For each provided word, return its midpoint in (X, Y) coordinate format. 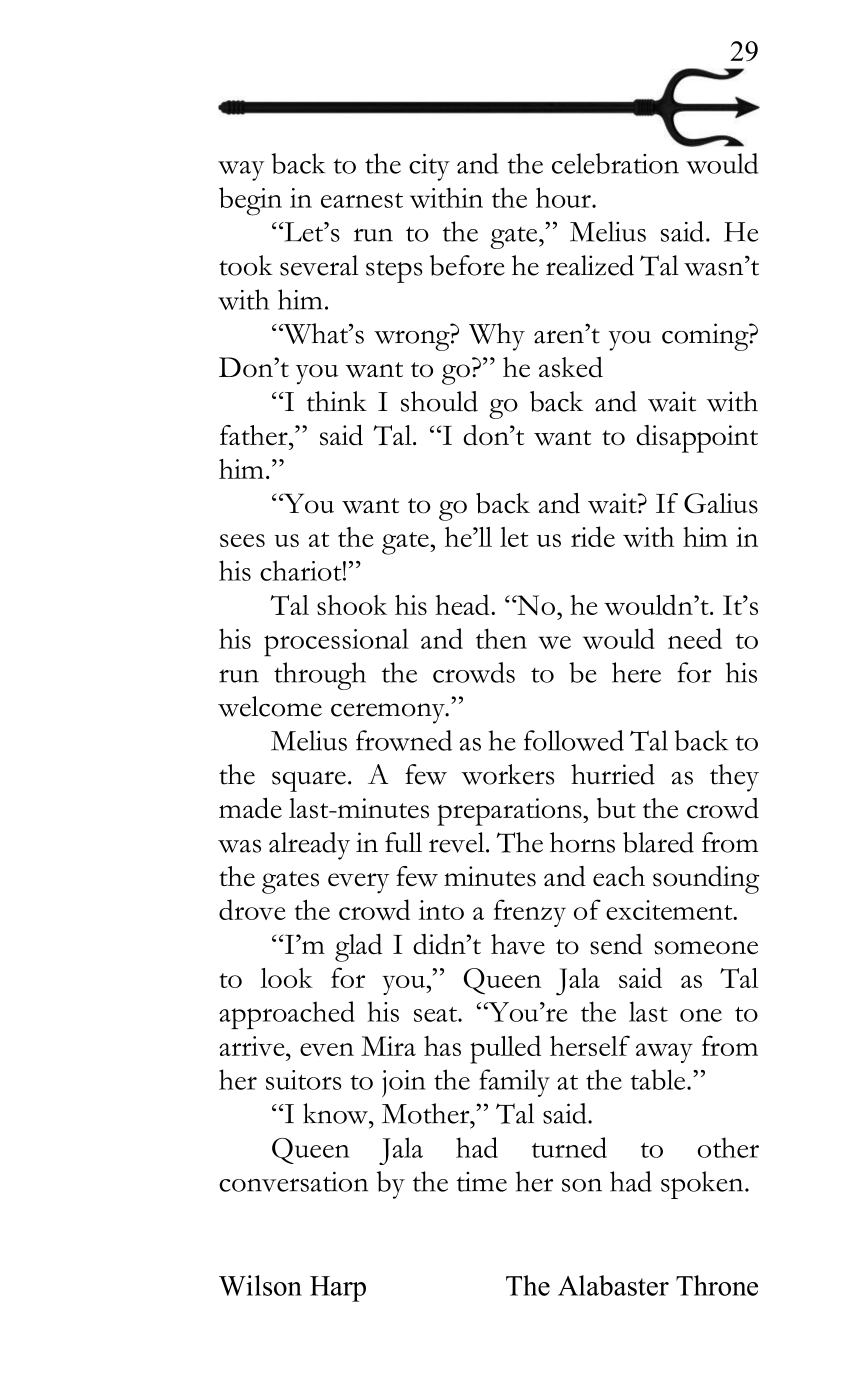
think (337, 401)
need (695, 638)
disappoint (697, 439)
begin (250, 201)
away (664, 1053)
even (327, 1049)
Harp (338, 1289)
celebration (615, 163)
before (467, 265)
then (501, 638)
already (309, 846)
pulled (505, 1049)
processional (336, 642)
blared (658, 842)
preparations (510, 812)
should (439, 401)
